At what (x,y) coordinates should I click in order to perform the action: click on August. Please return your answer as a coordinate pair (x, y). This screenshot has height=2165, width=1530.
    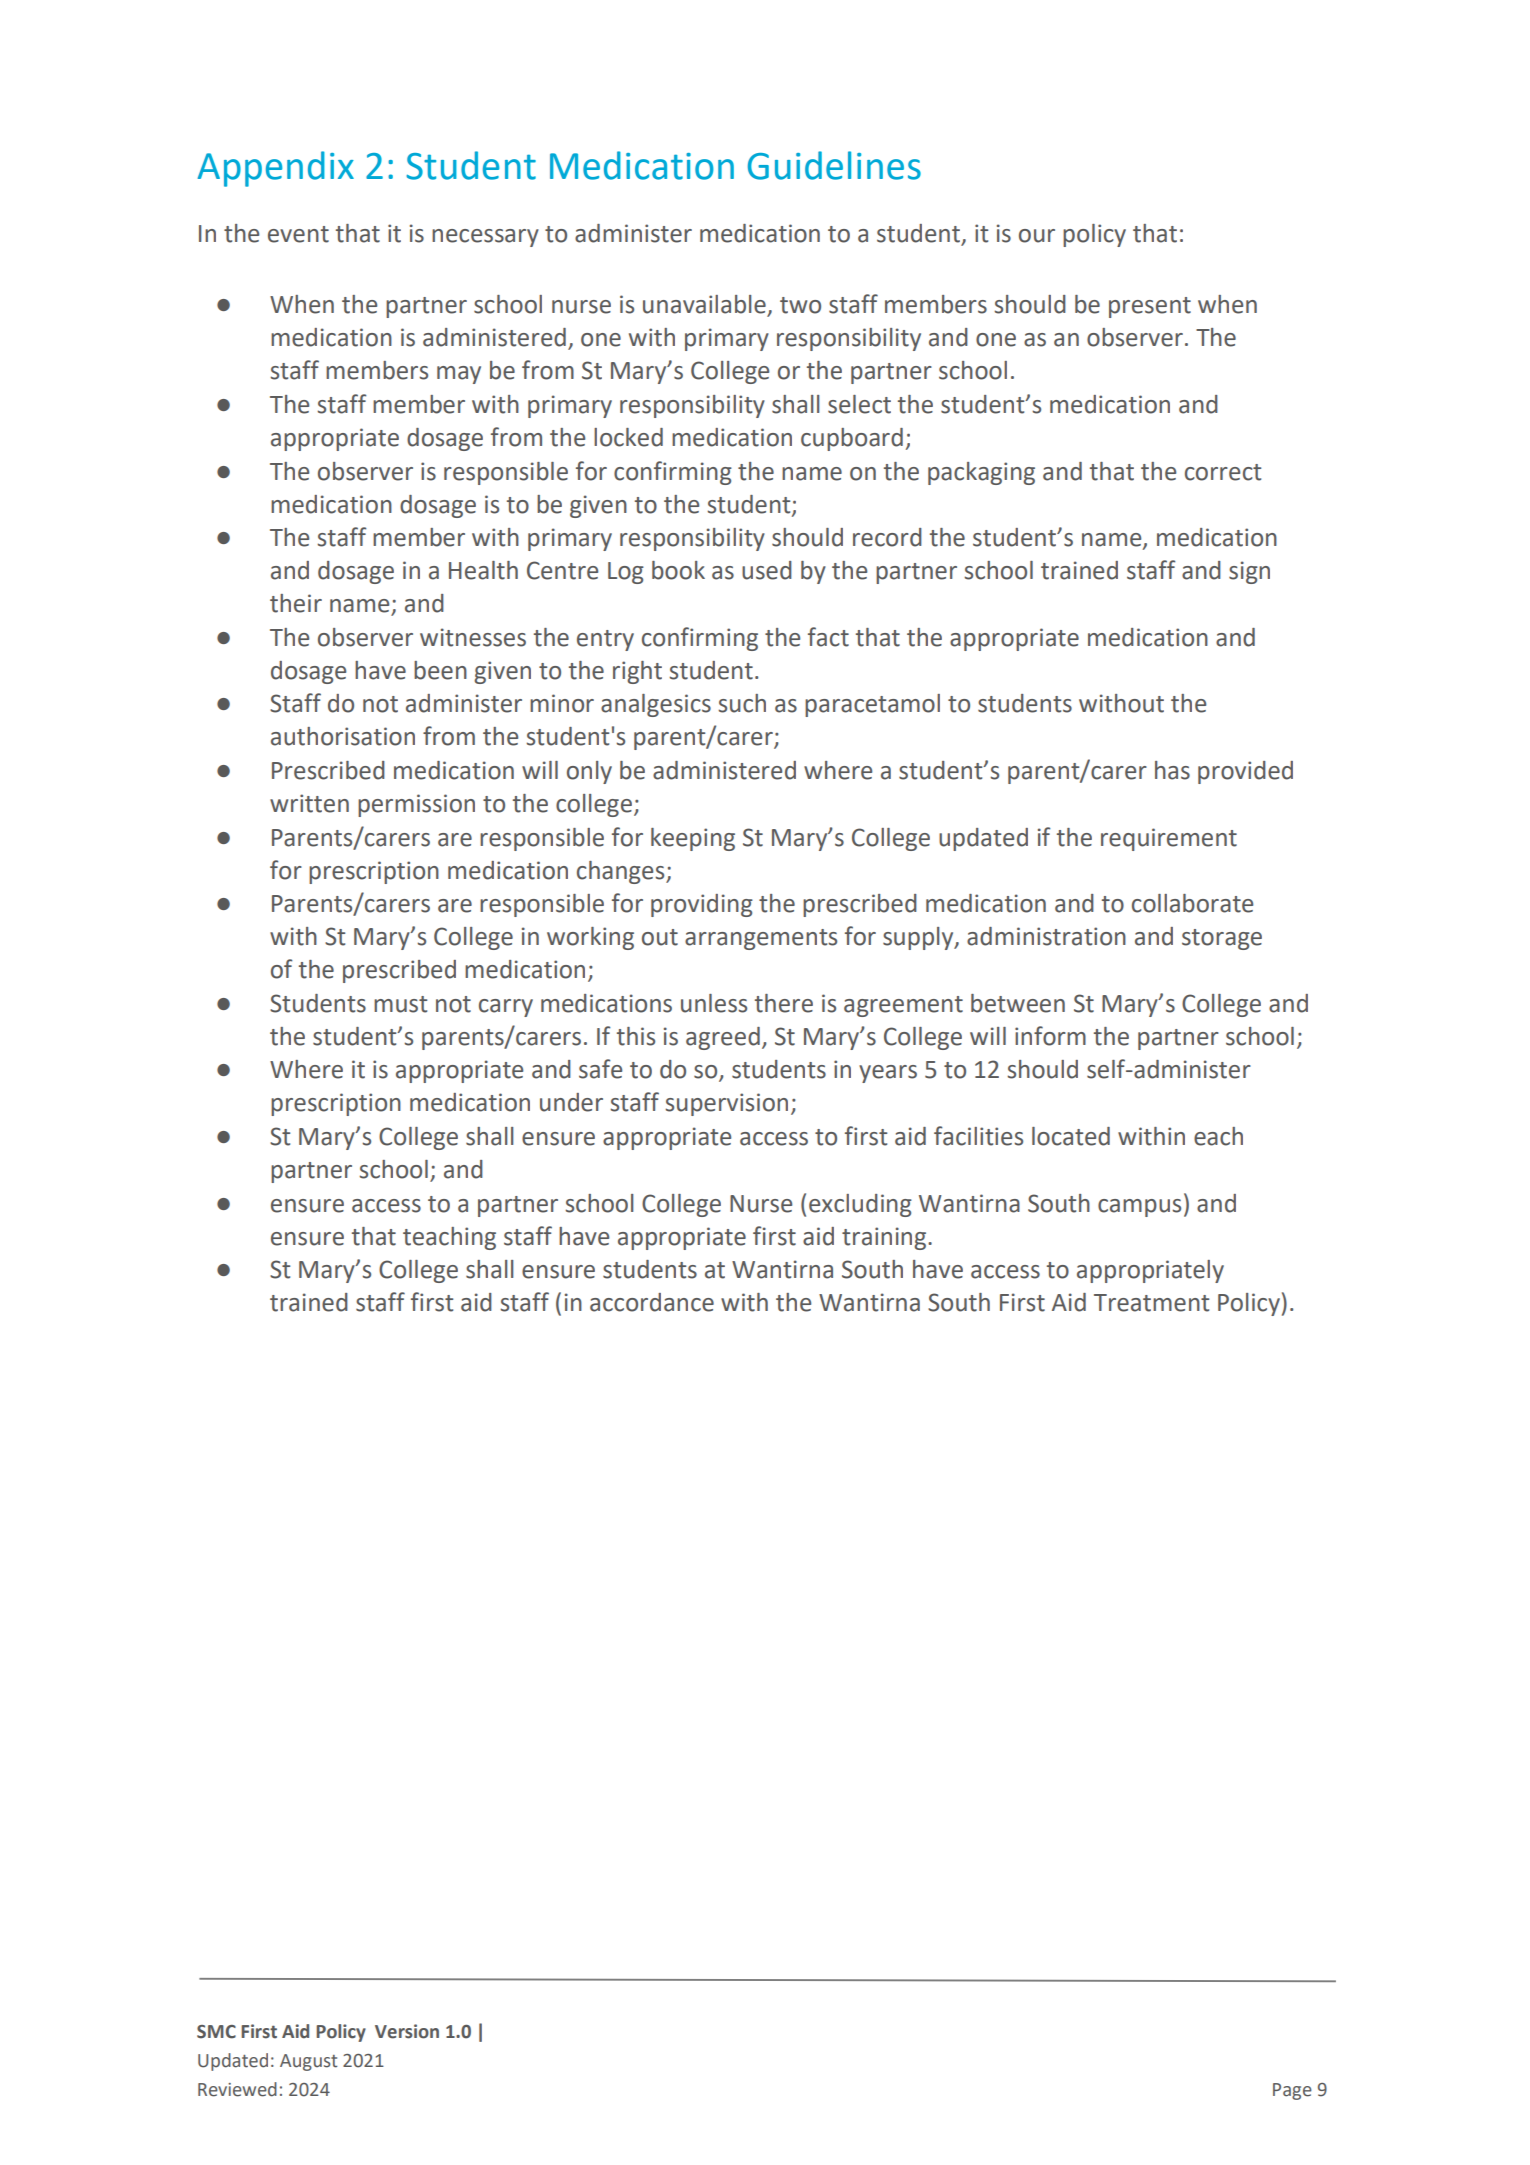
    Looking at the image, I should click on (309, 2062).
